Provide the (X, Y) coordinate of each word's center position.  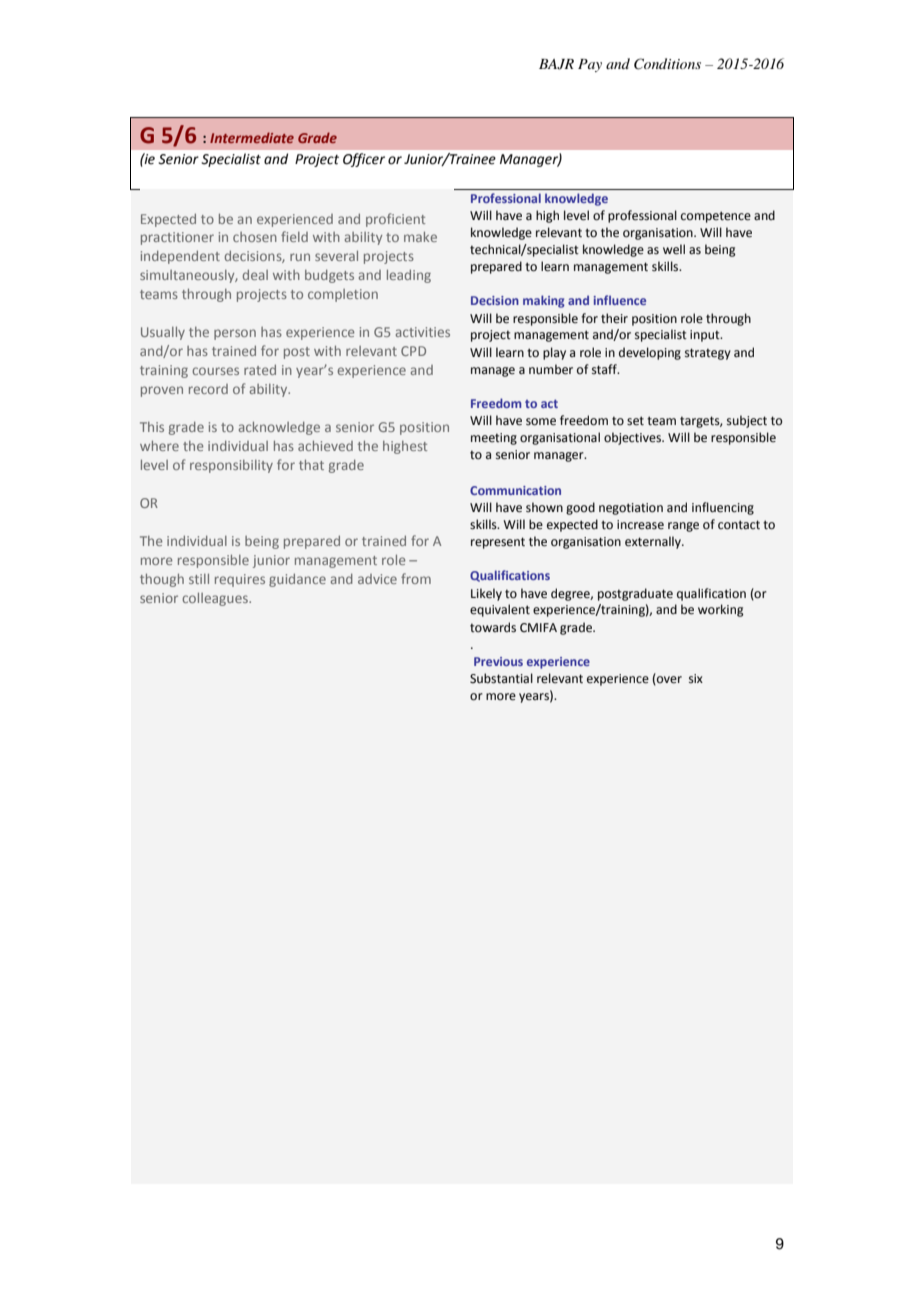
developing (650, 353)
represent (498, 543)
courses (215, 371)
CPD (413, 351)
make (420, 237)
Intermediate (252, 137)
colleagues (216, 599)
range (683, 527)
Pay (590, 65)
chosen (255, 237)
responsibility (231, 466)
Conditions (667, 64)
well (674, 249)
